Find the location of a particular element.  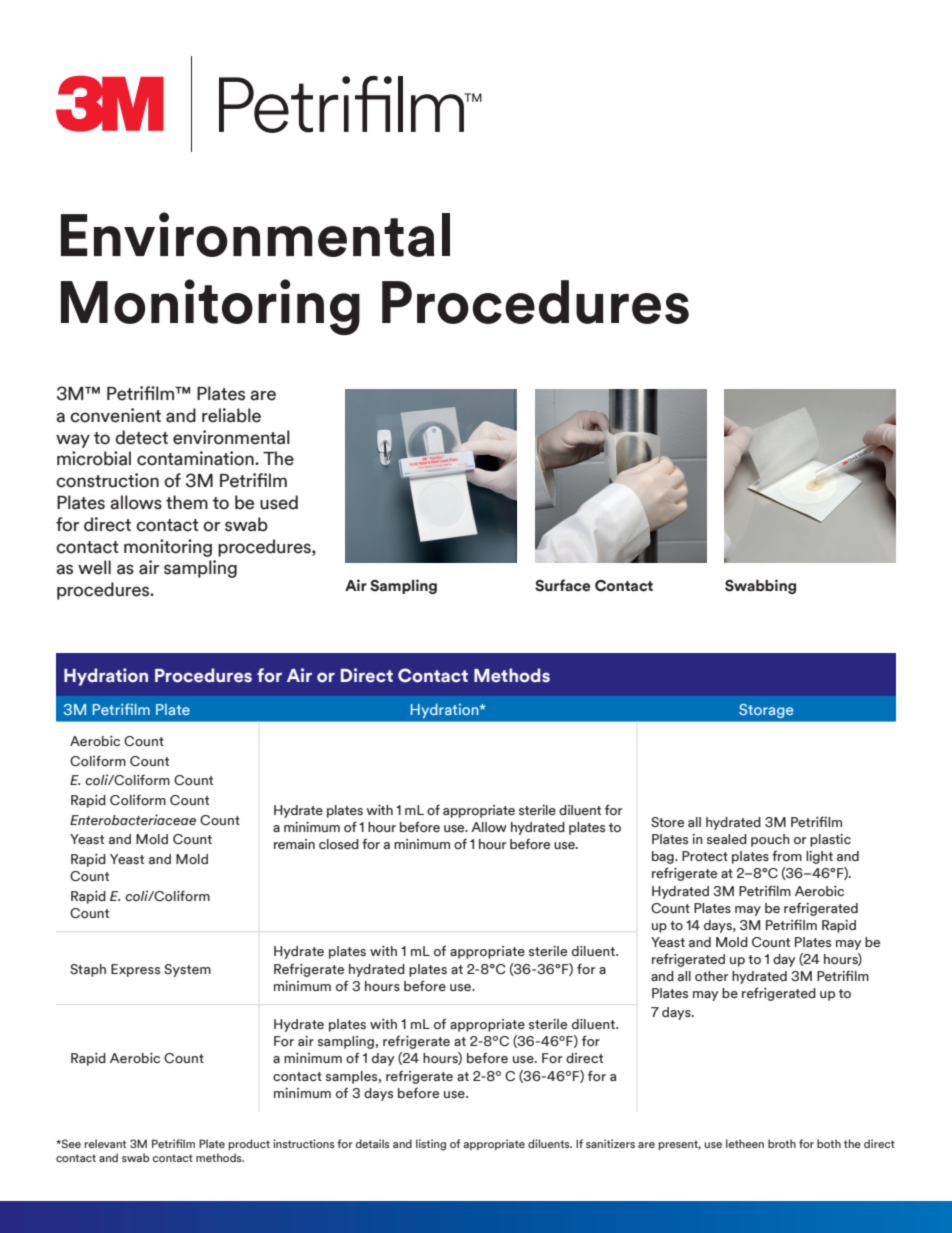

Store is located at coordinates (667, 822).
